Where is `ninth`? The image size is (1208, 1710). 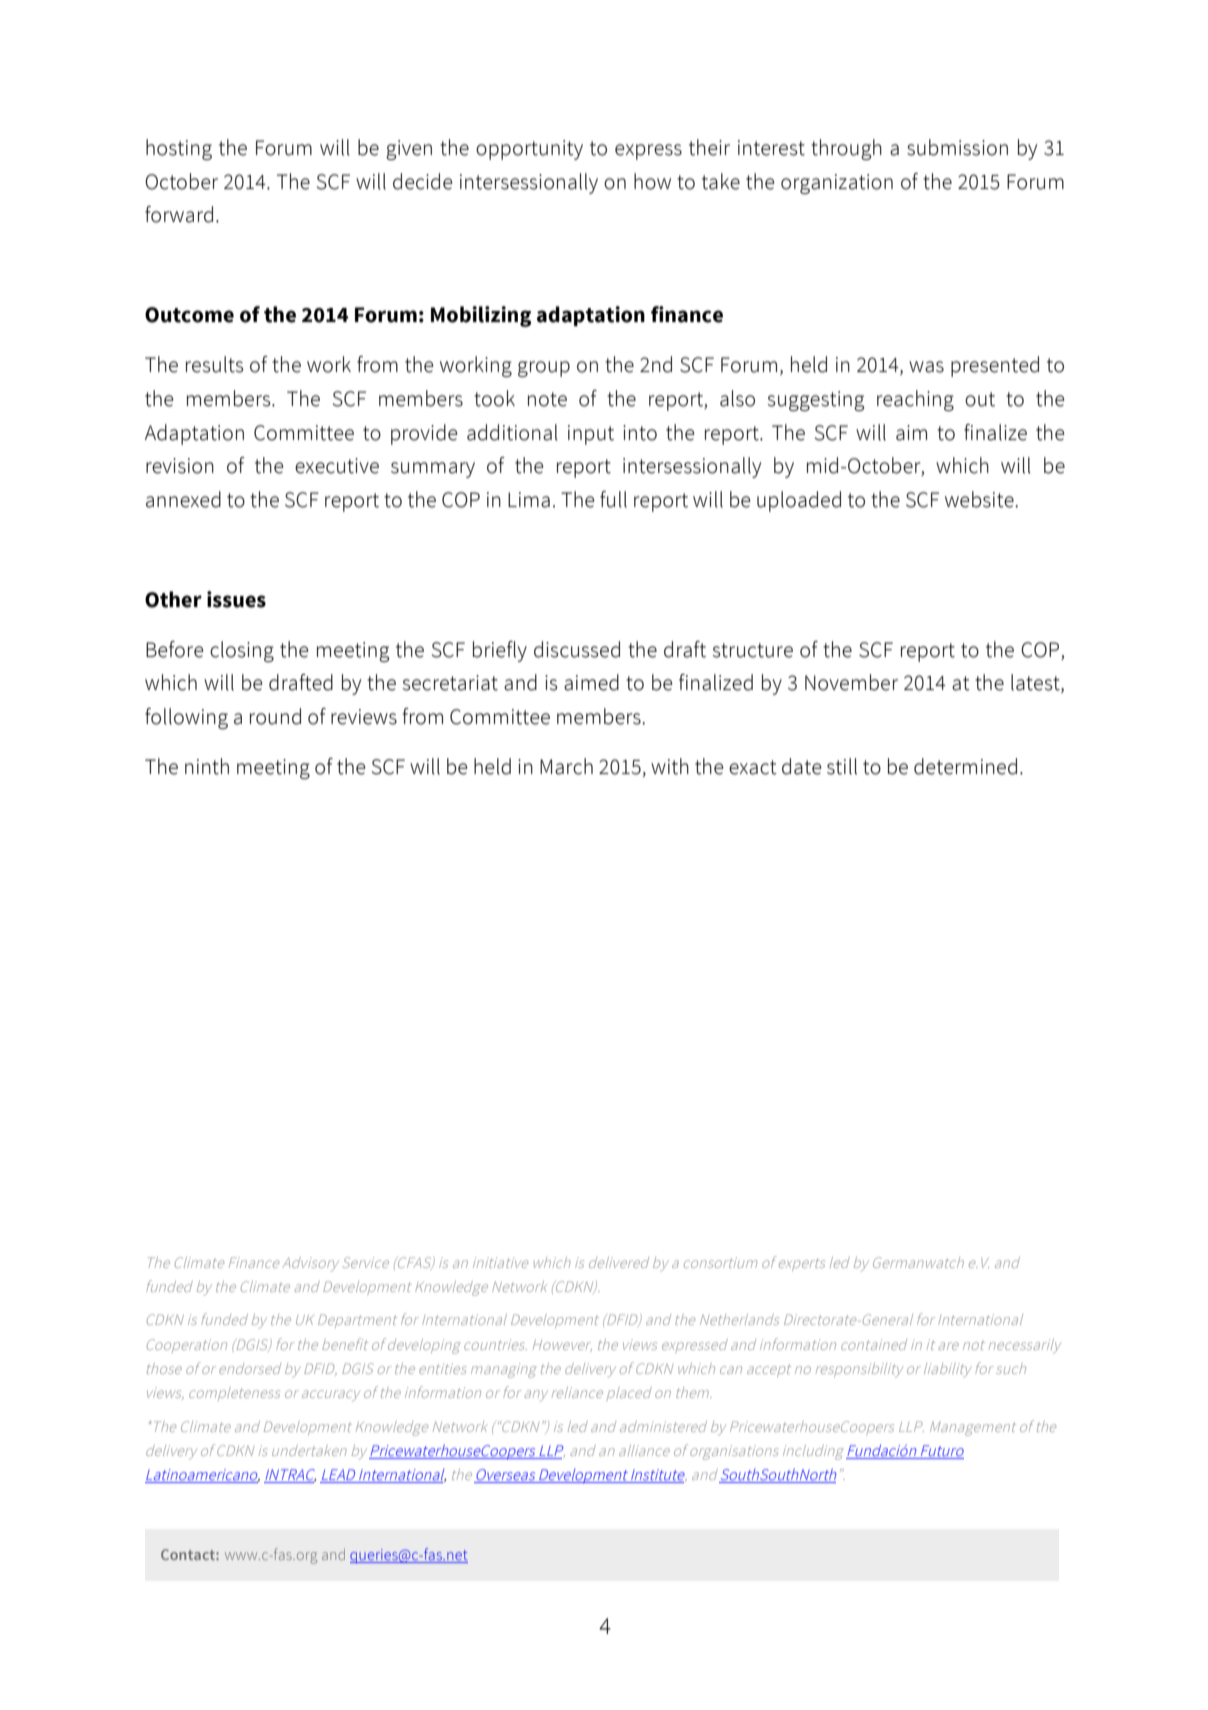 ninth is located at coordinates (207, 766).
